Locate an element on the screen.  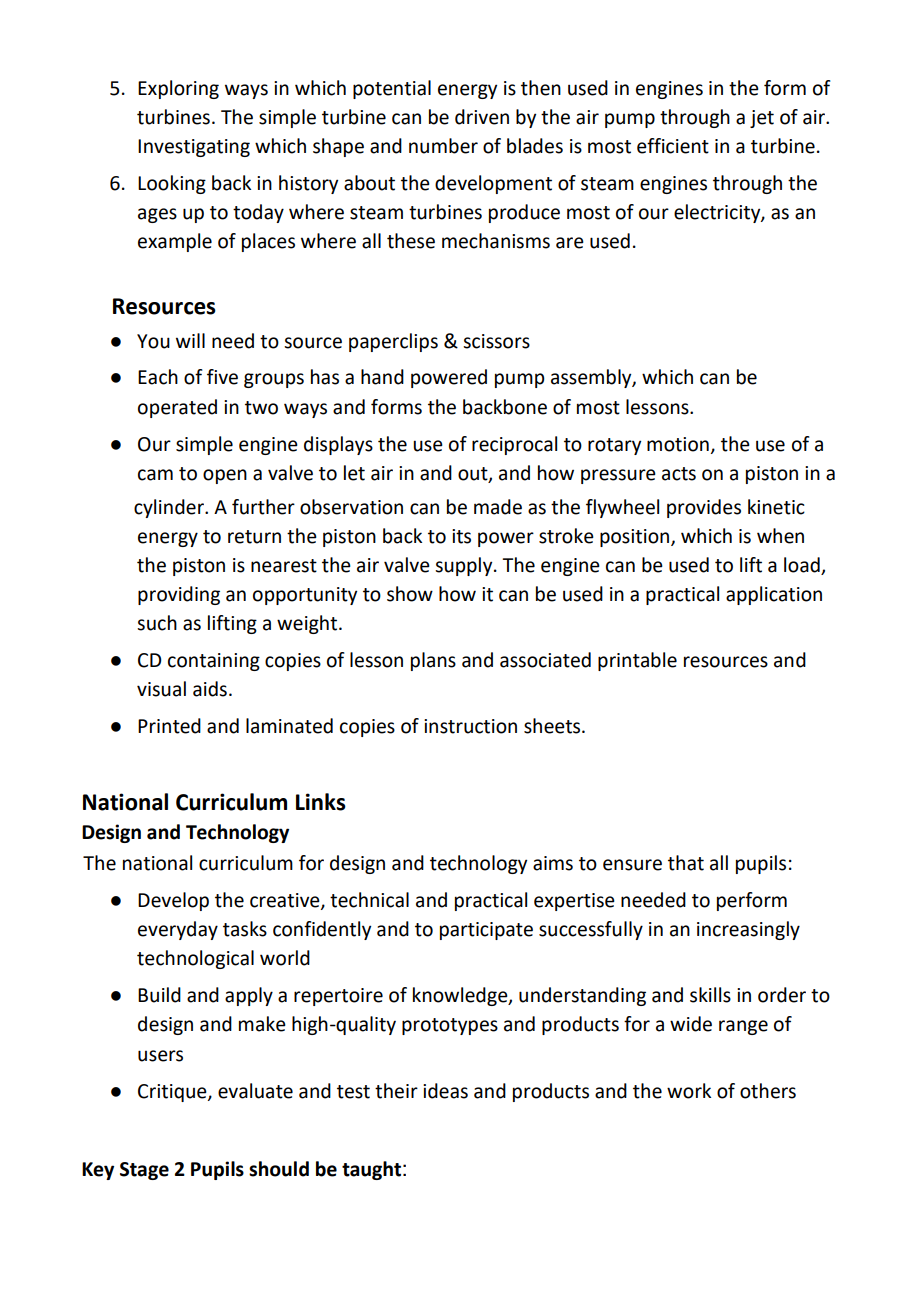
driven is located at coordinates (482, 117).
